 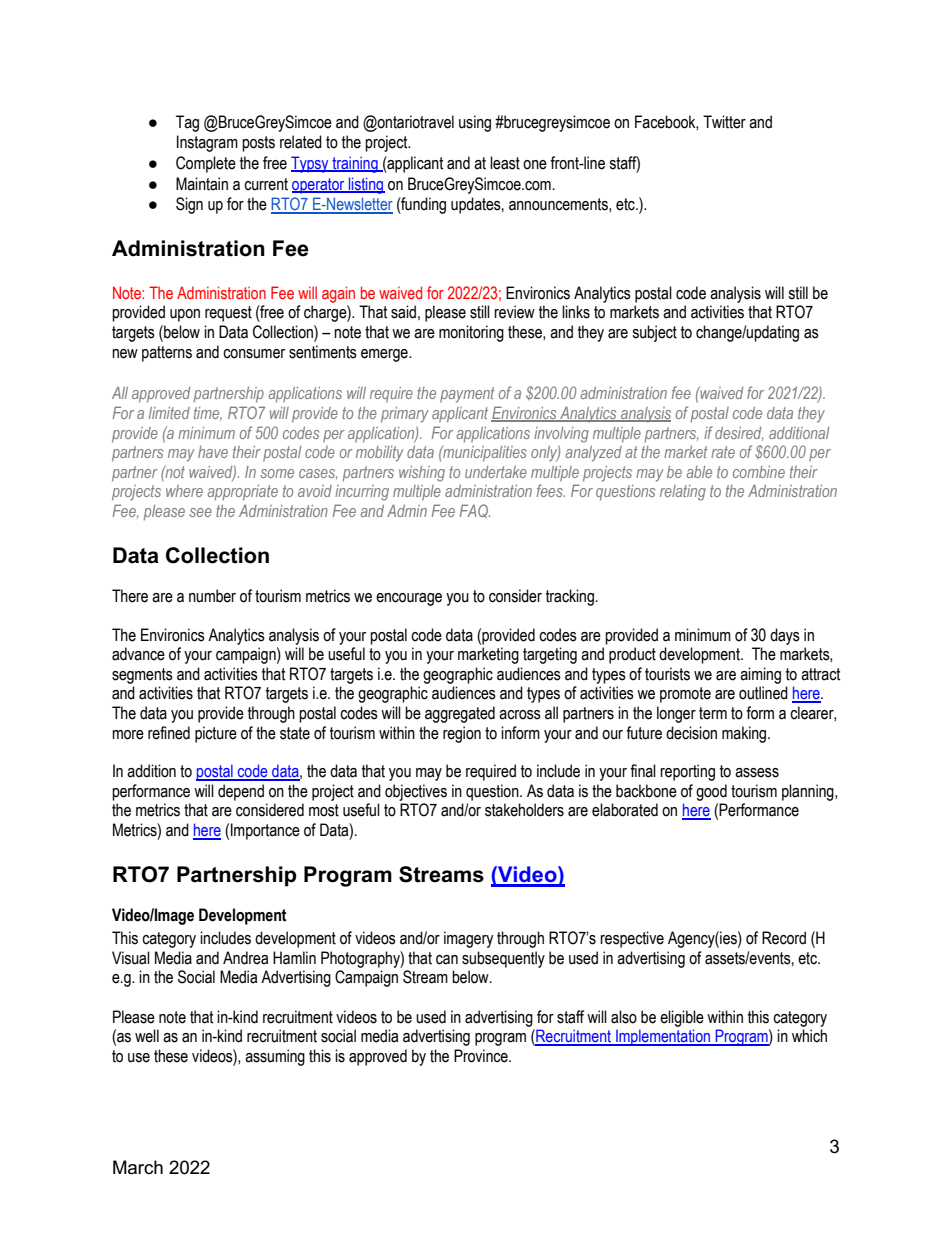 I want to click on least, so click(x=505, y=163).
